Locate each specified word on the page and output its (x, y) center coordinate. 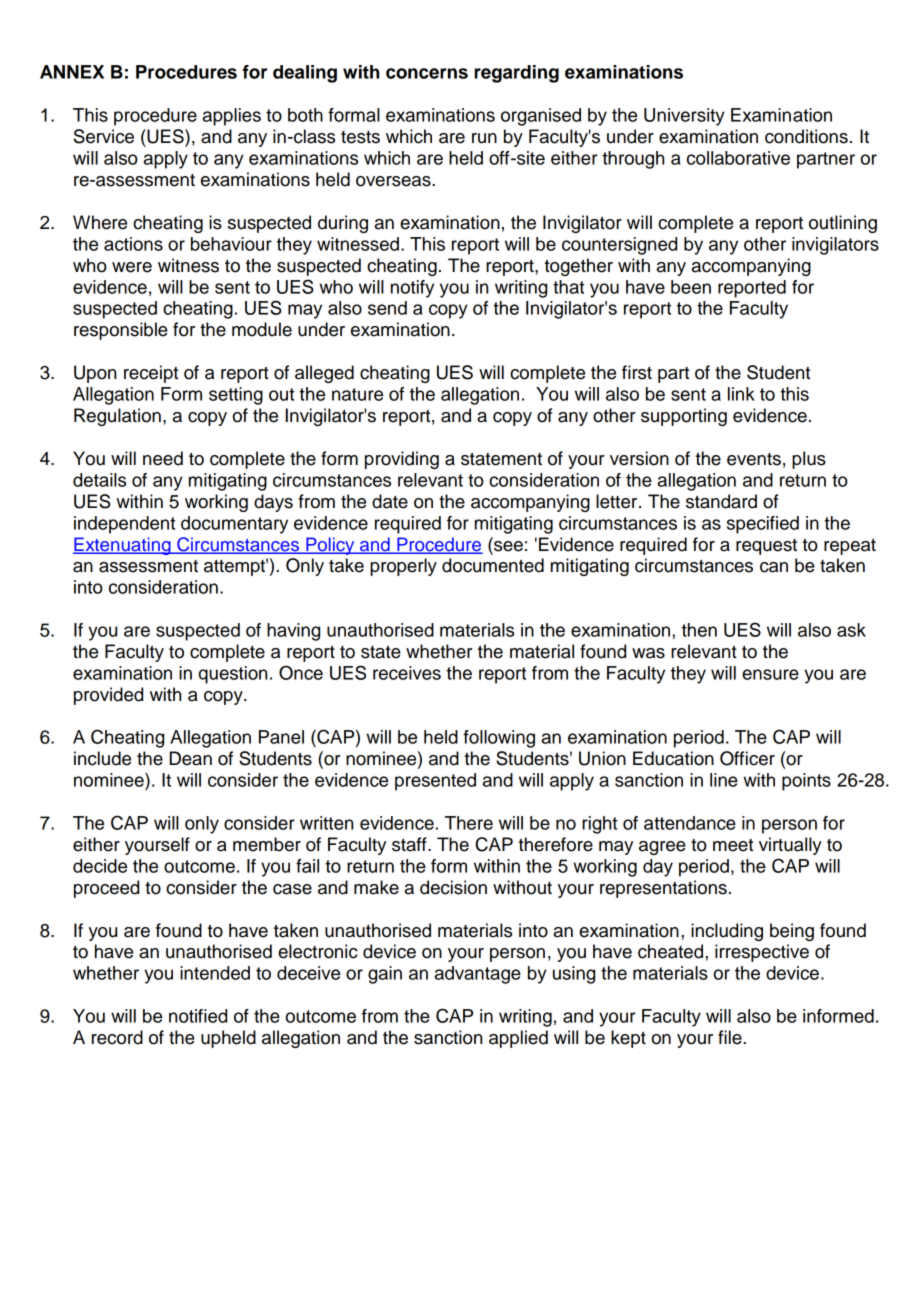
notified (198, 1016)
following (499, 739)
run (484, 138)
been (691, 287)
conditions (806, 136)
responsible (121, 331)
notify (412, 289)
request (766, 547)
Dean (191, 758)
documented (493, 565)
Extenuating (123, 546)
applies (232, 117)
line (724, 780)
